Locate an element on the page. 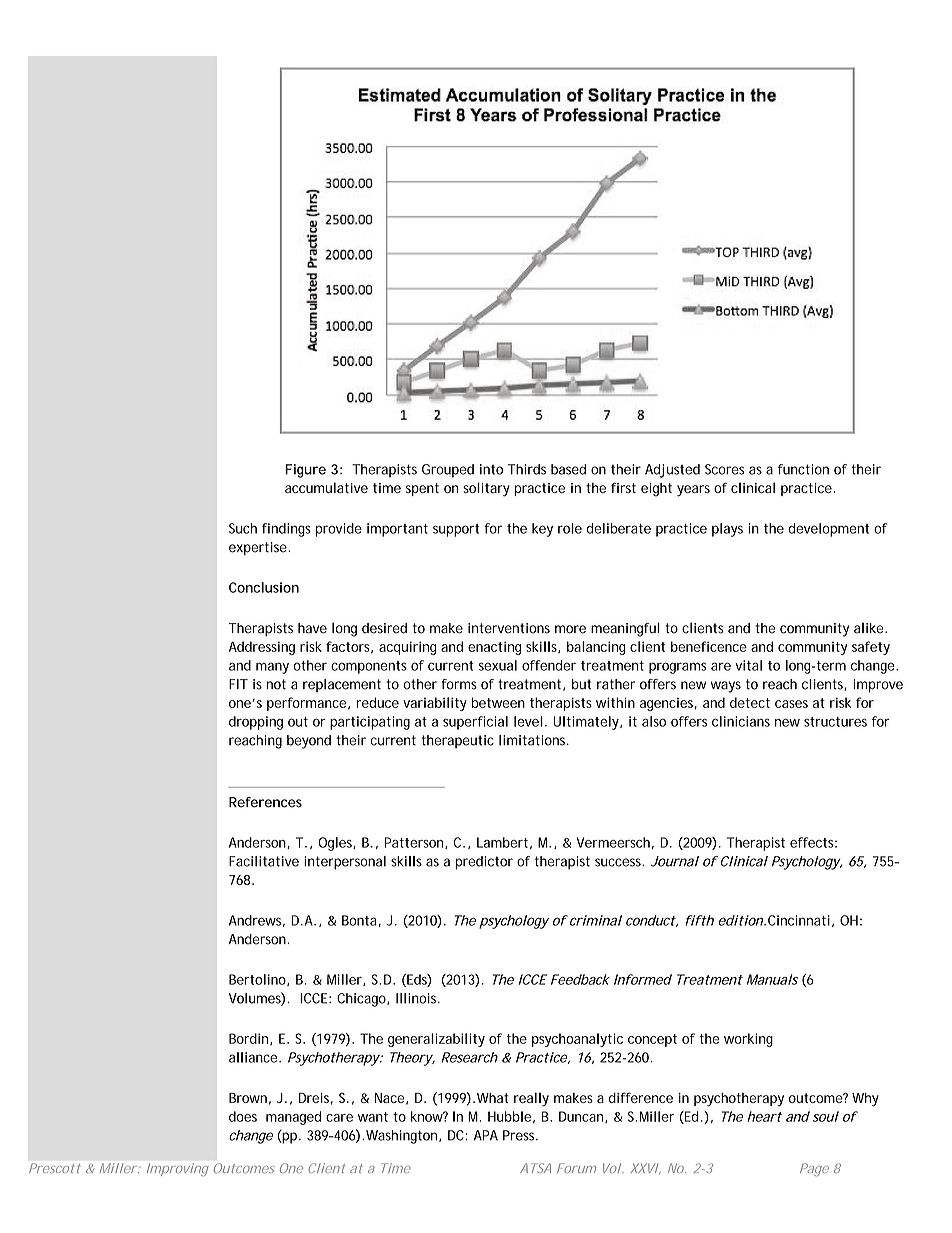 This document has height=1233, width=952. Lambert is located at coordinates (502, 842).
